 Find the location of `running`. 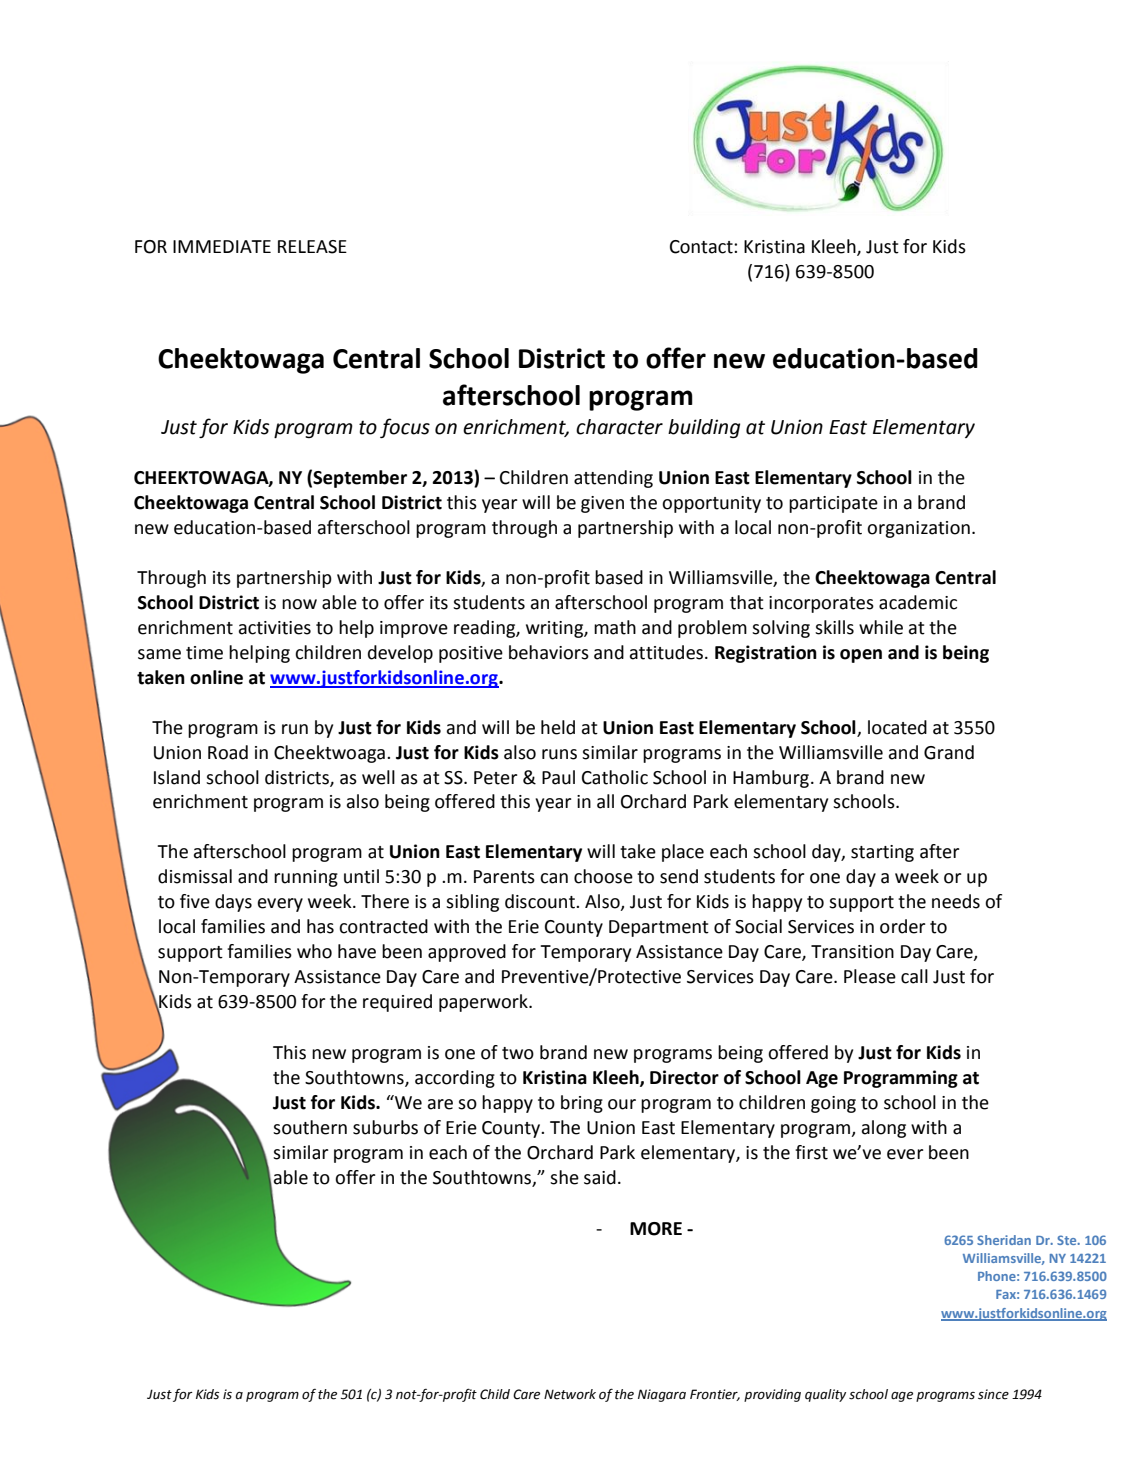

running is located at coordinates (306, 878).
